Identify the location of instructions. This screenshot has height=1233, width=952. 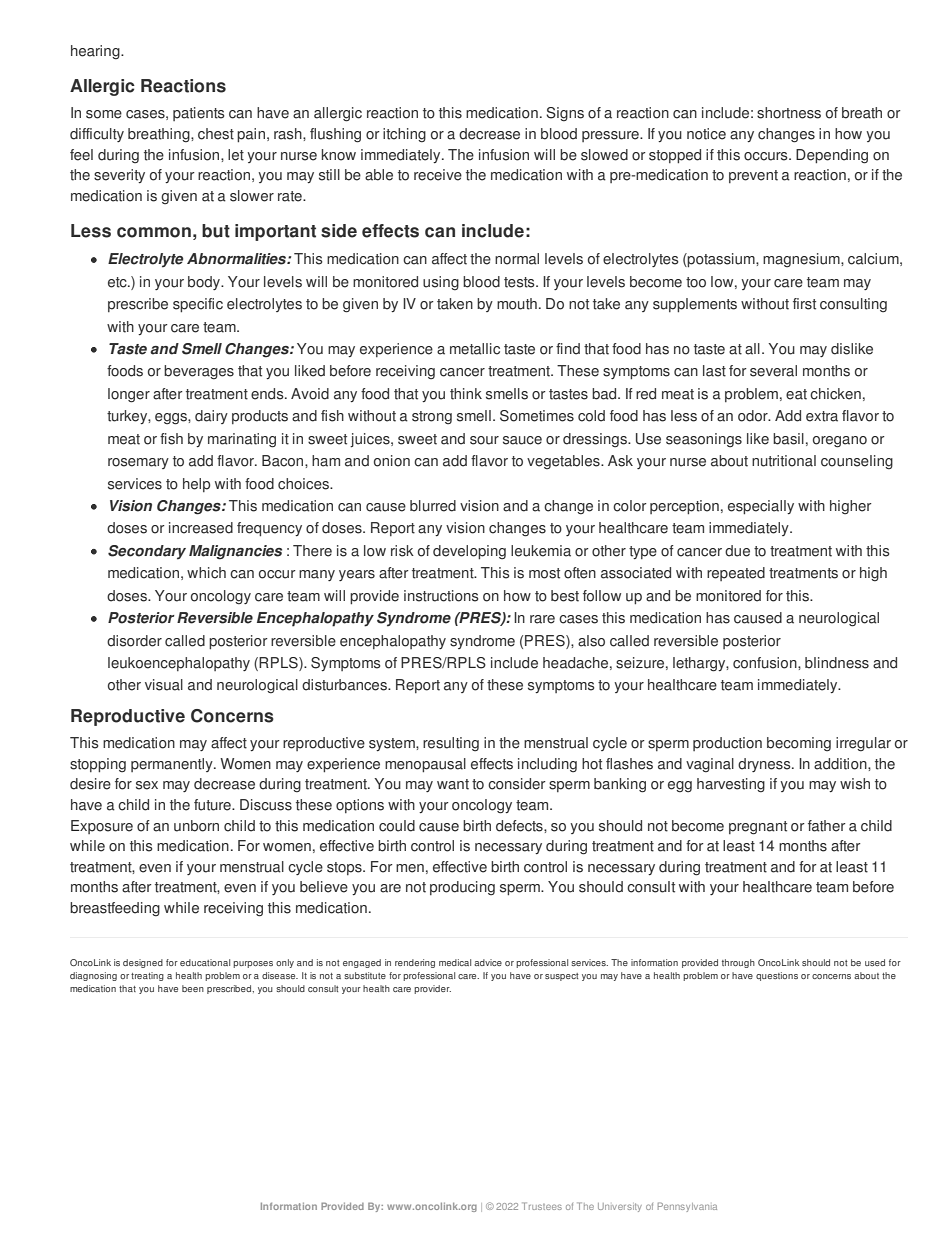
(441, 596).
